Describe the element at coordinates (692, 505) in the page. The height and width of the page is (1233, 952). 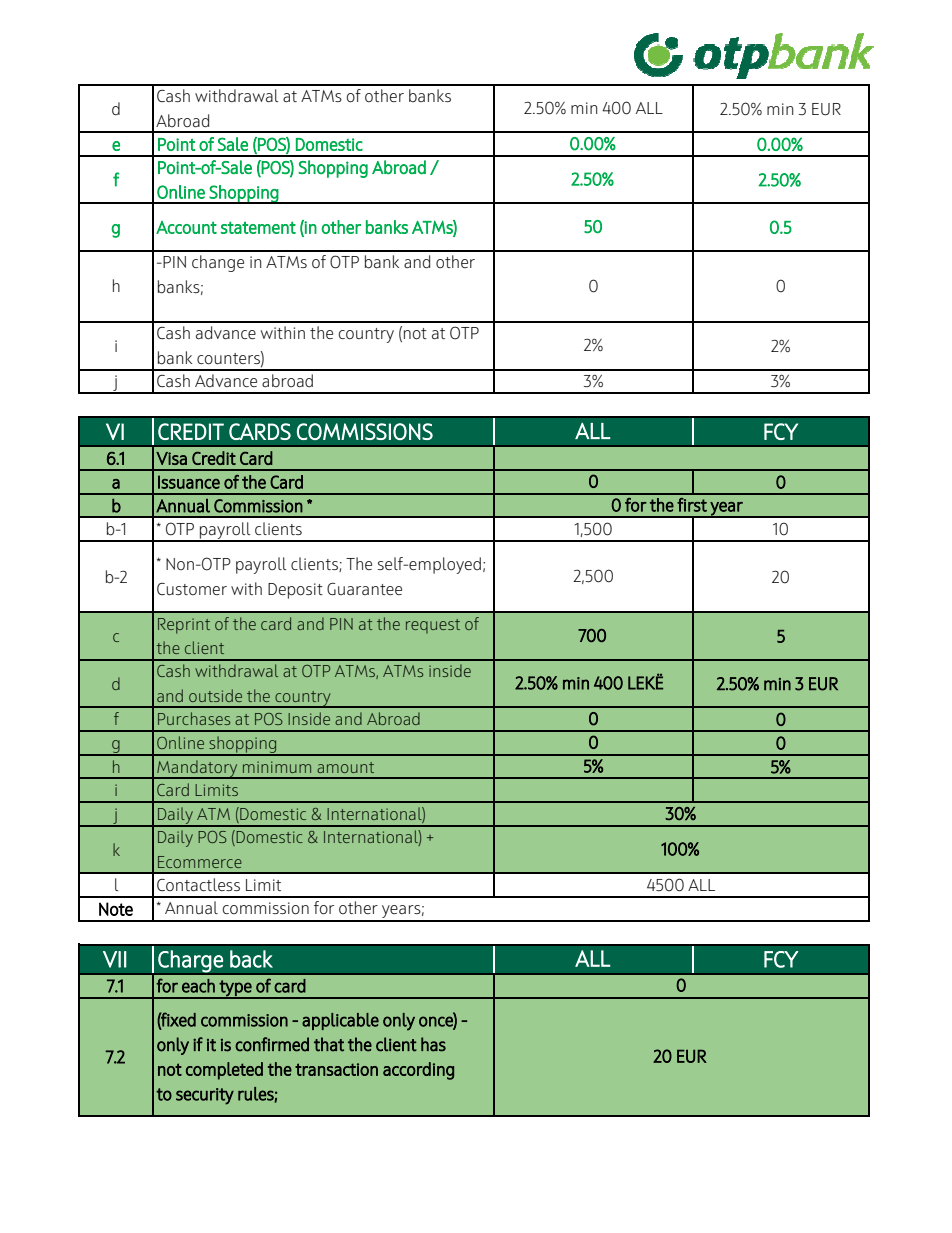
I see `first` at that location.
